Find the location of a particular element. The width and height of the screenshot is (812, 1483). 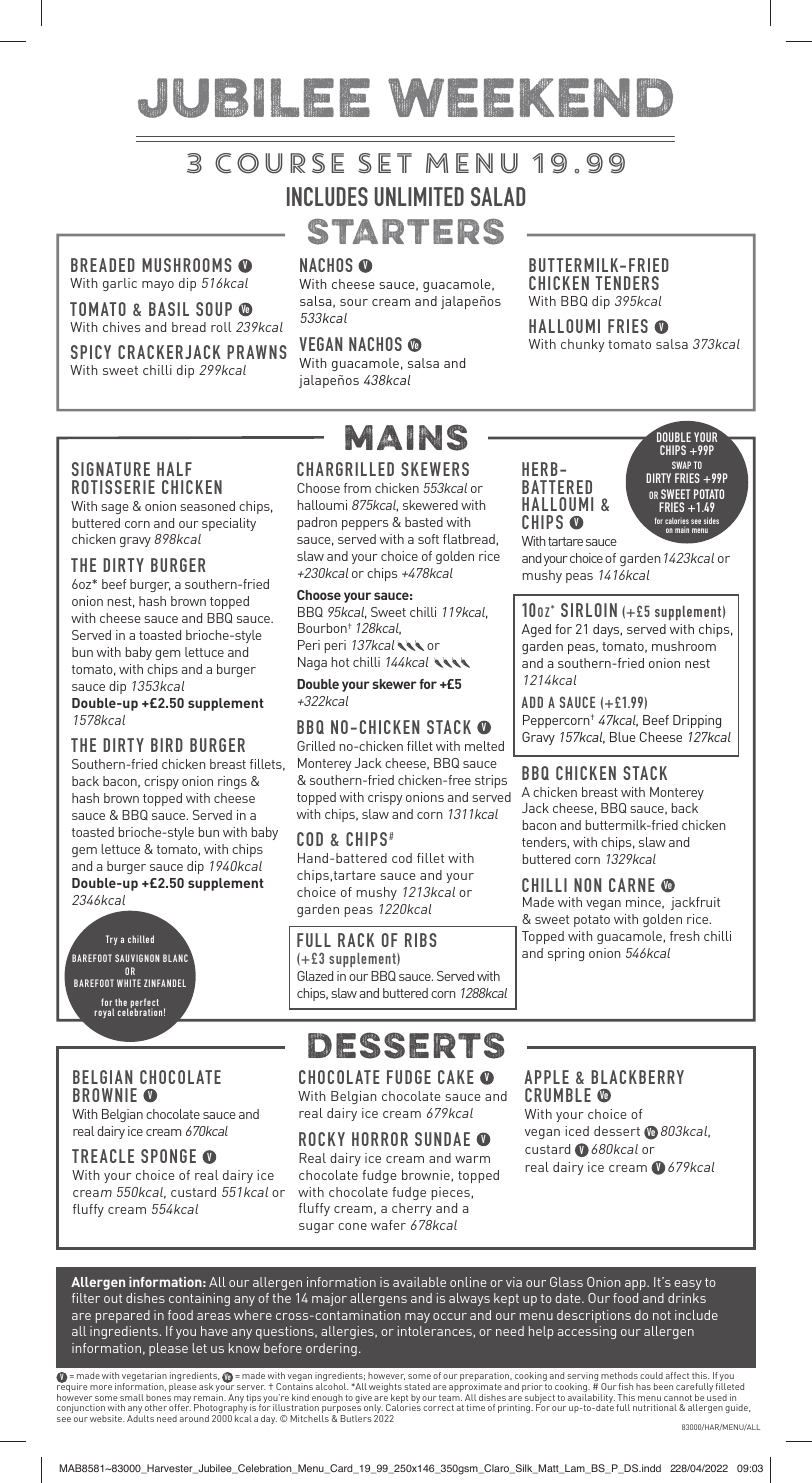

ZINFANDEL is located at coordinates (165, 983).
